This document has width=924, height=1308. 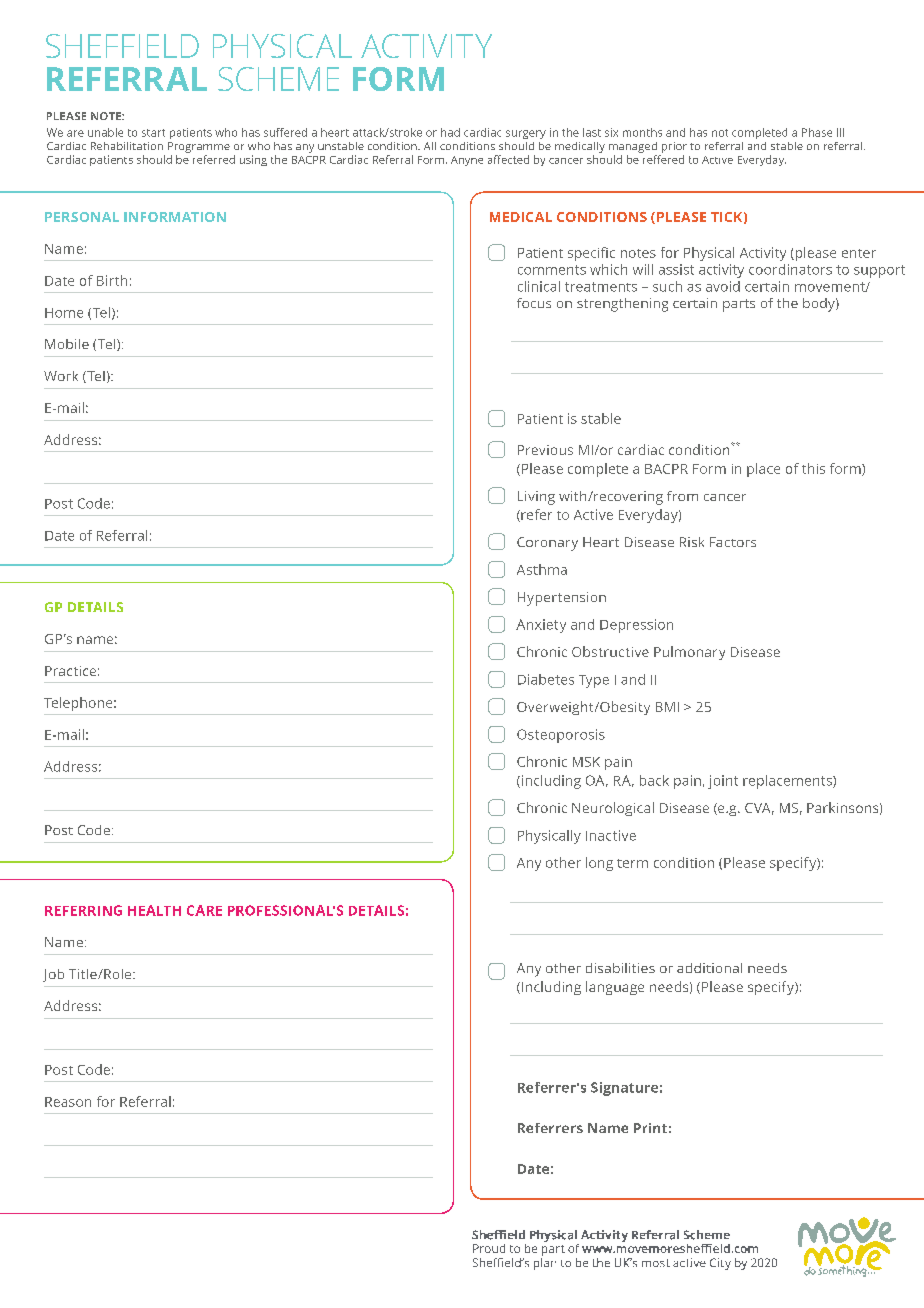 What do you see at coordinates (723, 782) in the document?
I see `joint` at bounding box center [723, 782].
